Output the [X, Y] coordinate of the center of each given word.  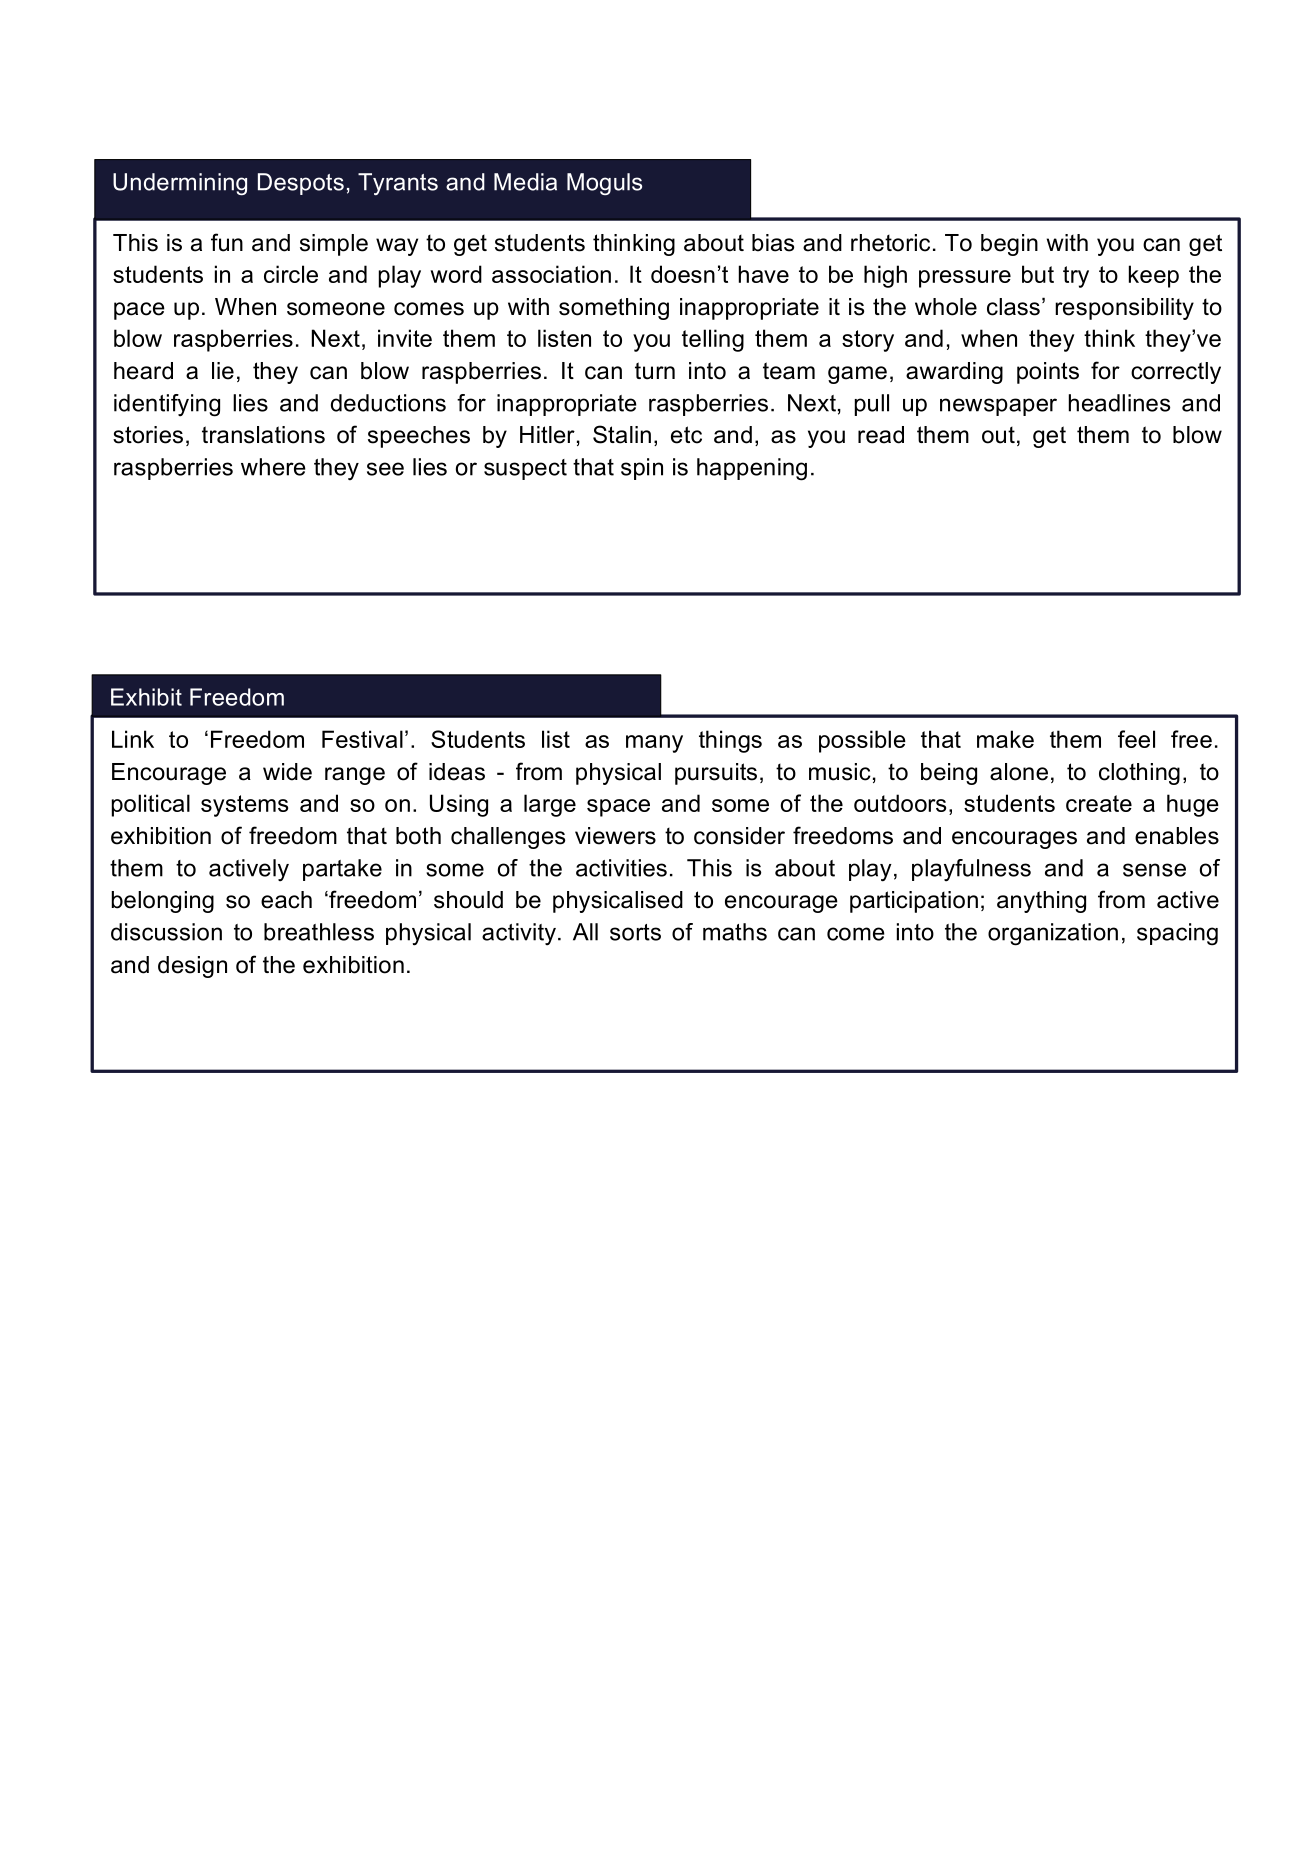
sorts [635, 932]
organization [1053, 934]
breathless [319, 932]
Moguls [604, 184]
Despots [301, 184]
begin [1009, 245]
